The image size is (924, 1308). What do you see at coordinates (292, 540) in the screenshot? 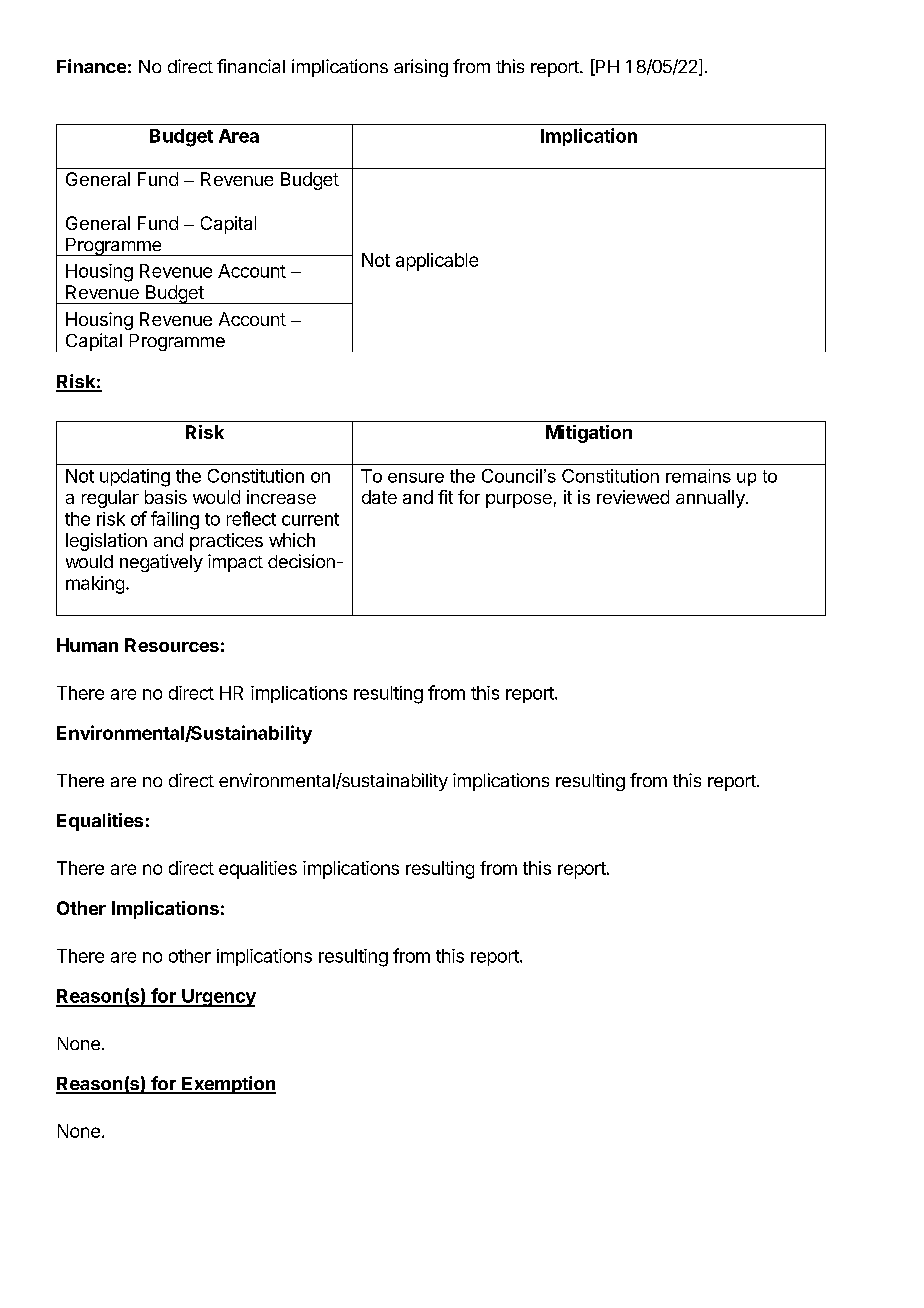
I see `which` at bounding box center [292, 540].
